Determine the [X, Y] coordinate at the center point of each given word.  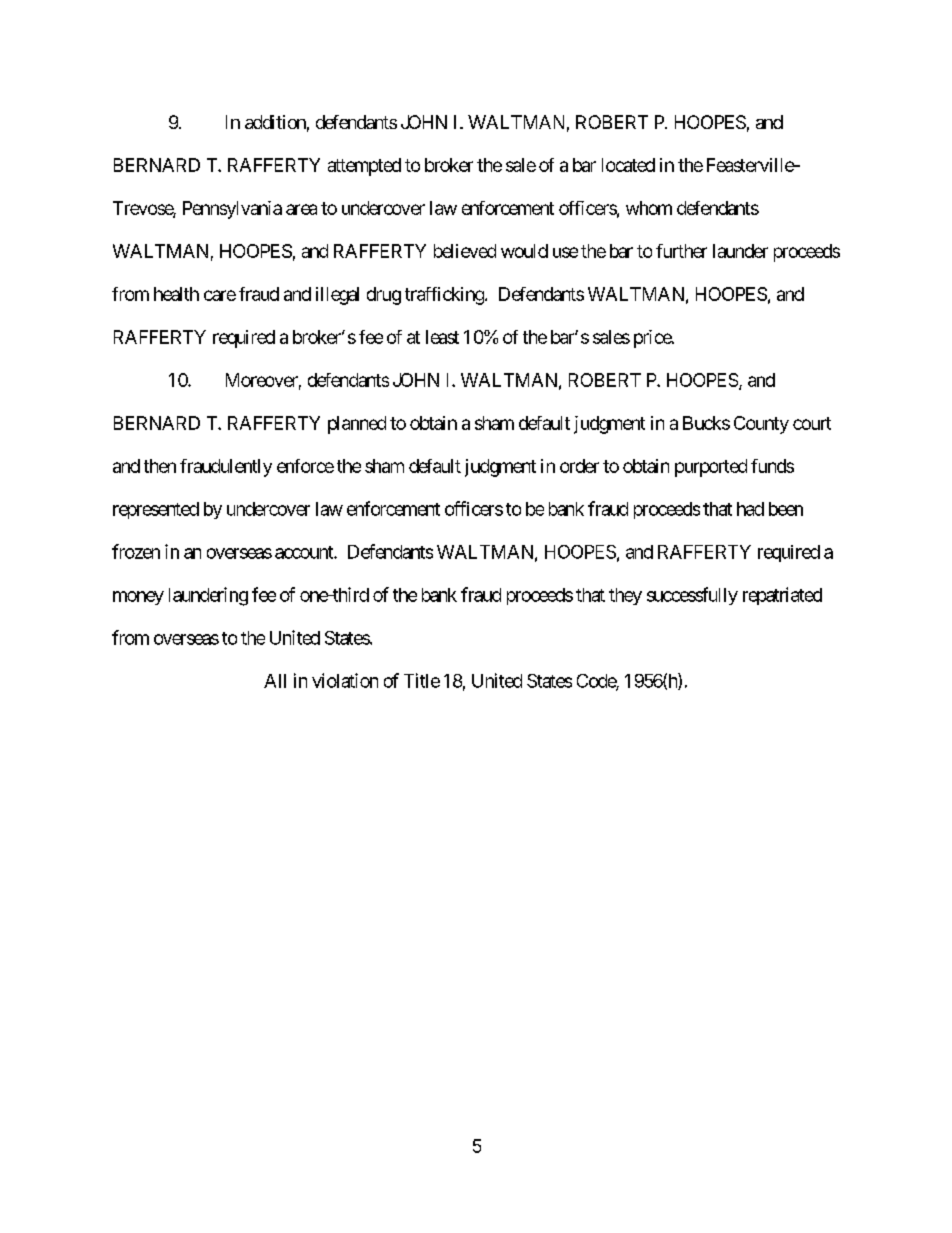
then [160, 466]
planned [357, 425]
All [275, 681]
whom [649, 208]
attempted [364, 167]
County [761, 425]
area [301, 209]
